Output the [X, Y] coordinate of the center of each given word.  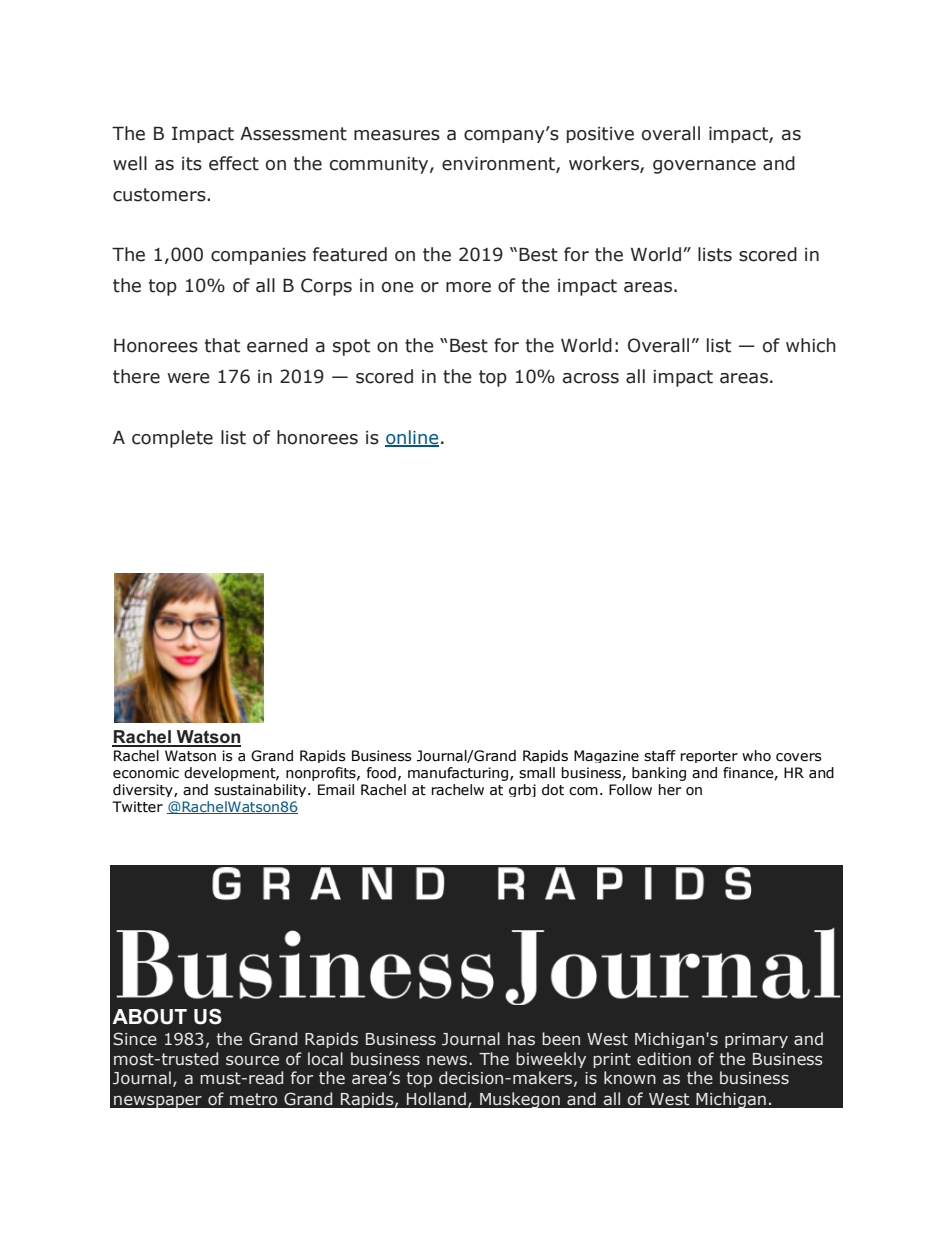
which [811, 345]
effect [234, 163]
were [189, 378]
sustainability [261, 790]
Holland [436, 1099]
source [252, 1061]
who [756, 755]
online [412, 438]
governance [704, 167]
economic [146, 773]
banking [659, 774]
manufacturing [458, 774]
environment [499, 165]
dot [553, 790]
